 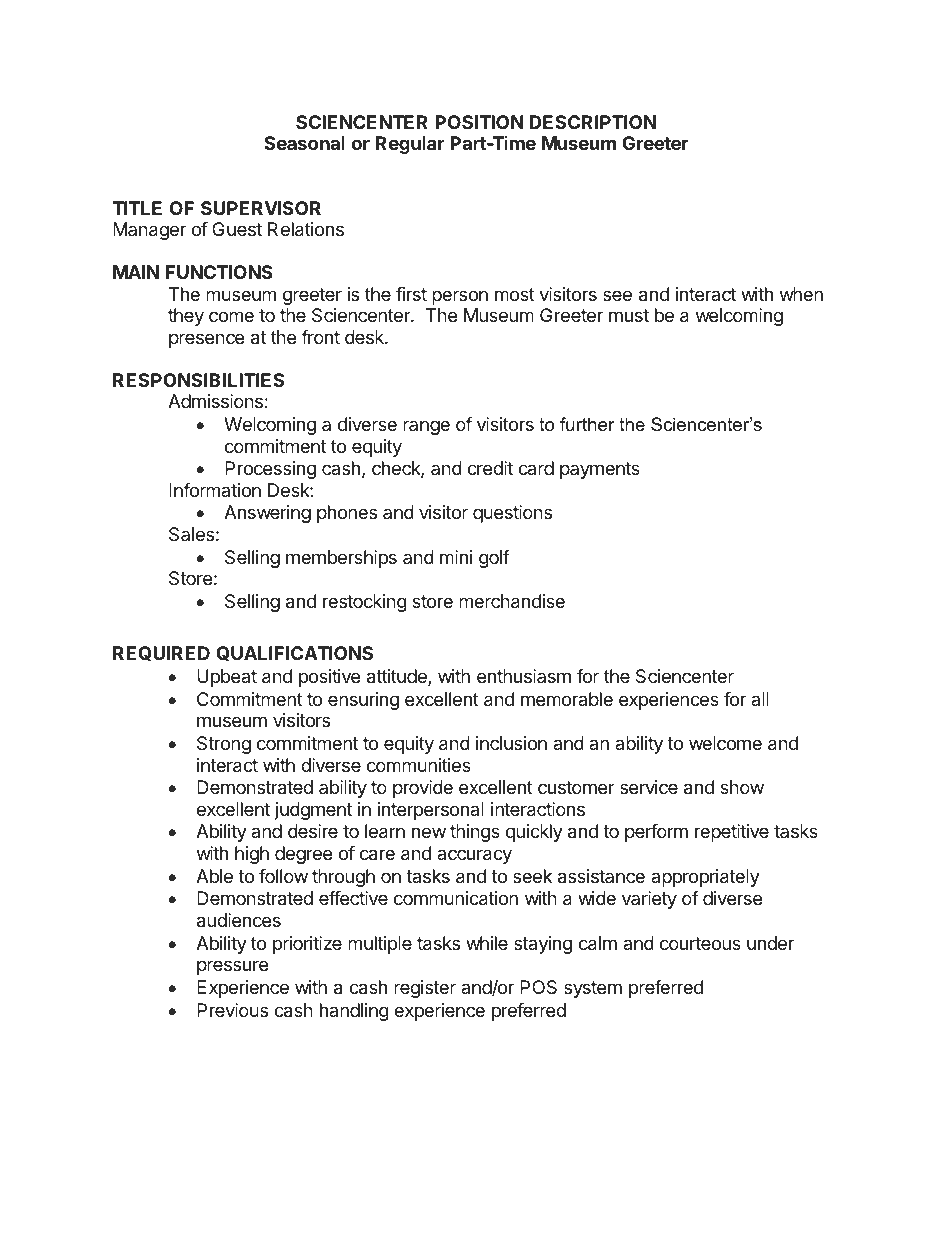 What do you see at coordinates (267, 514) in the screenshot?
I see `Answering` at bounding box center [267, 514].
